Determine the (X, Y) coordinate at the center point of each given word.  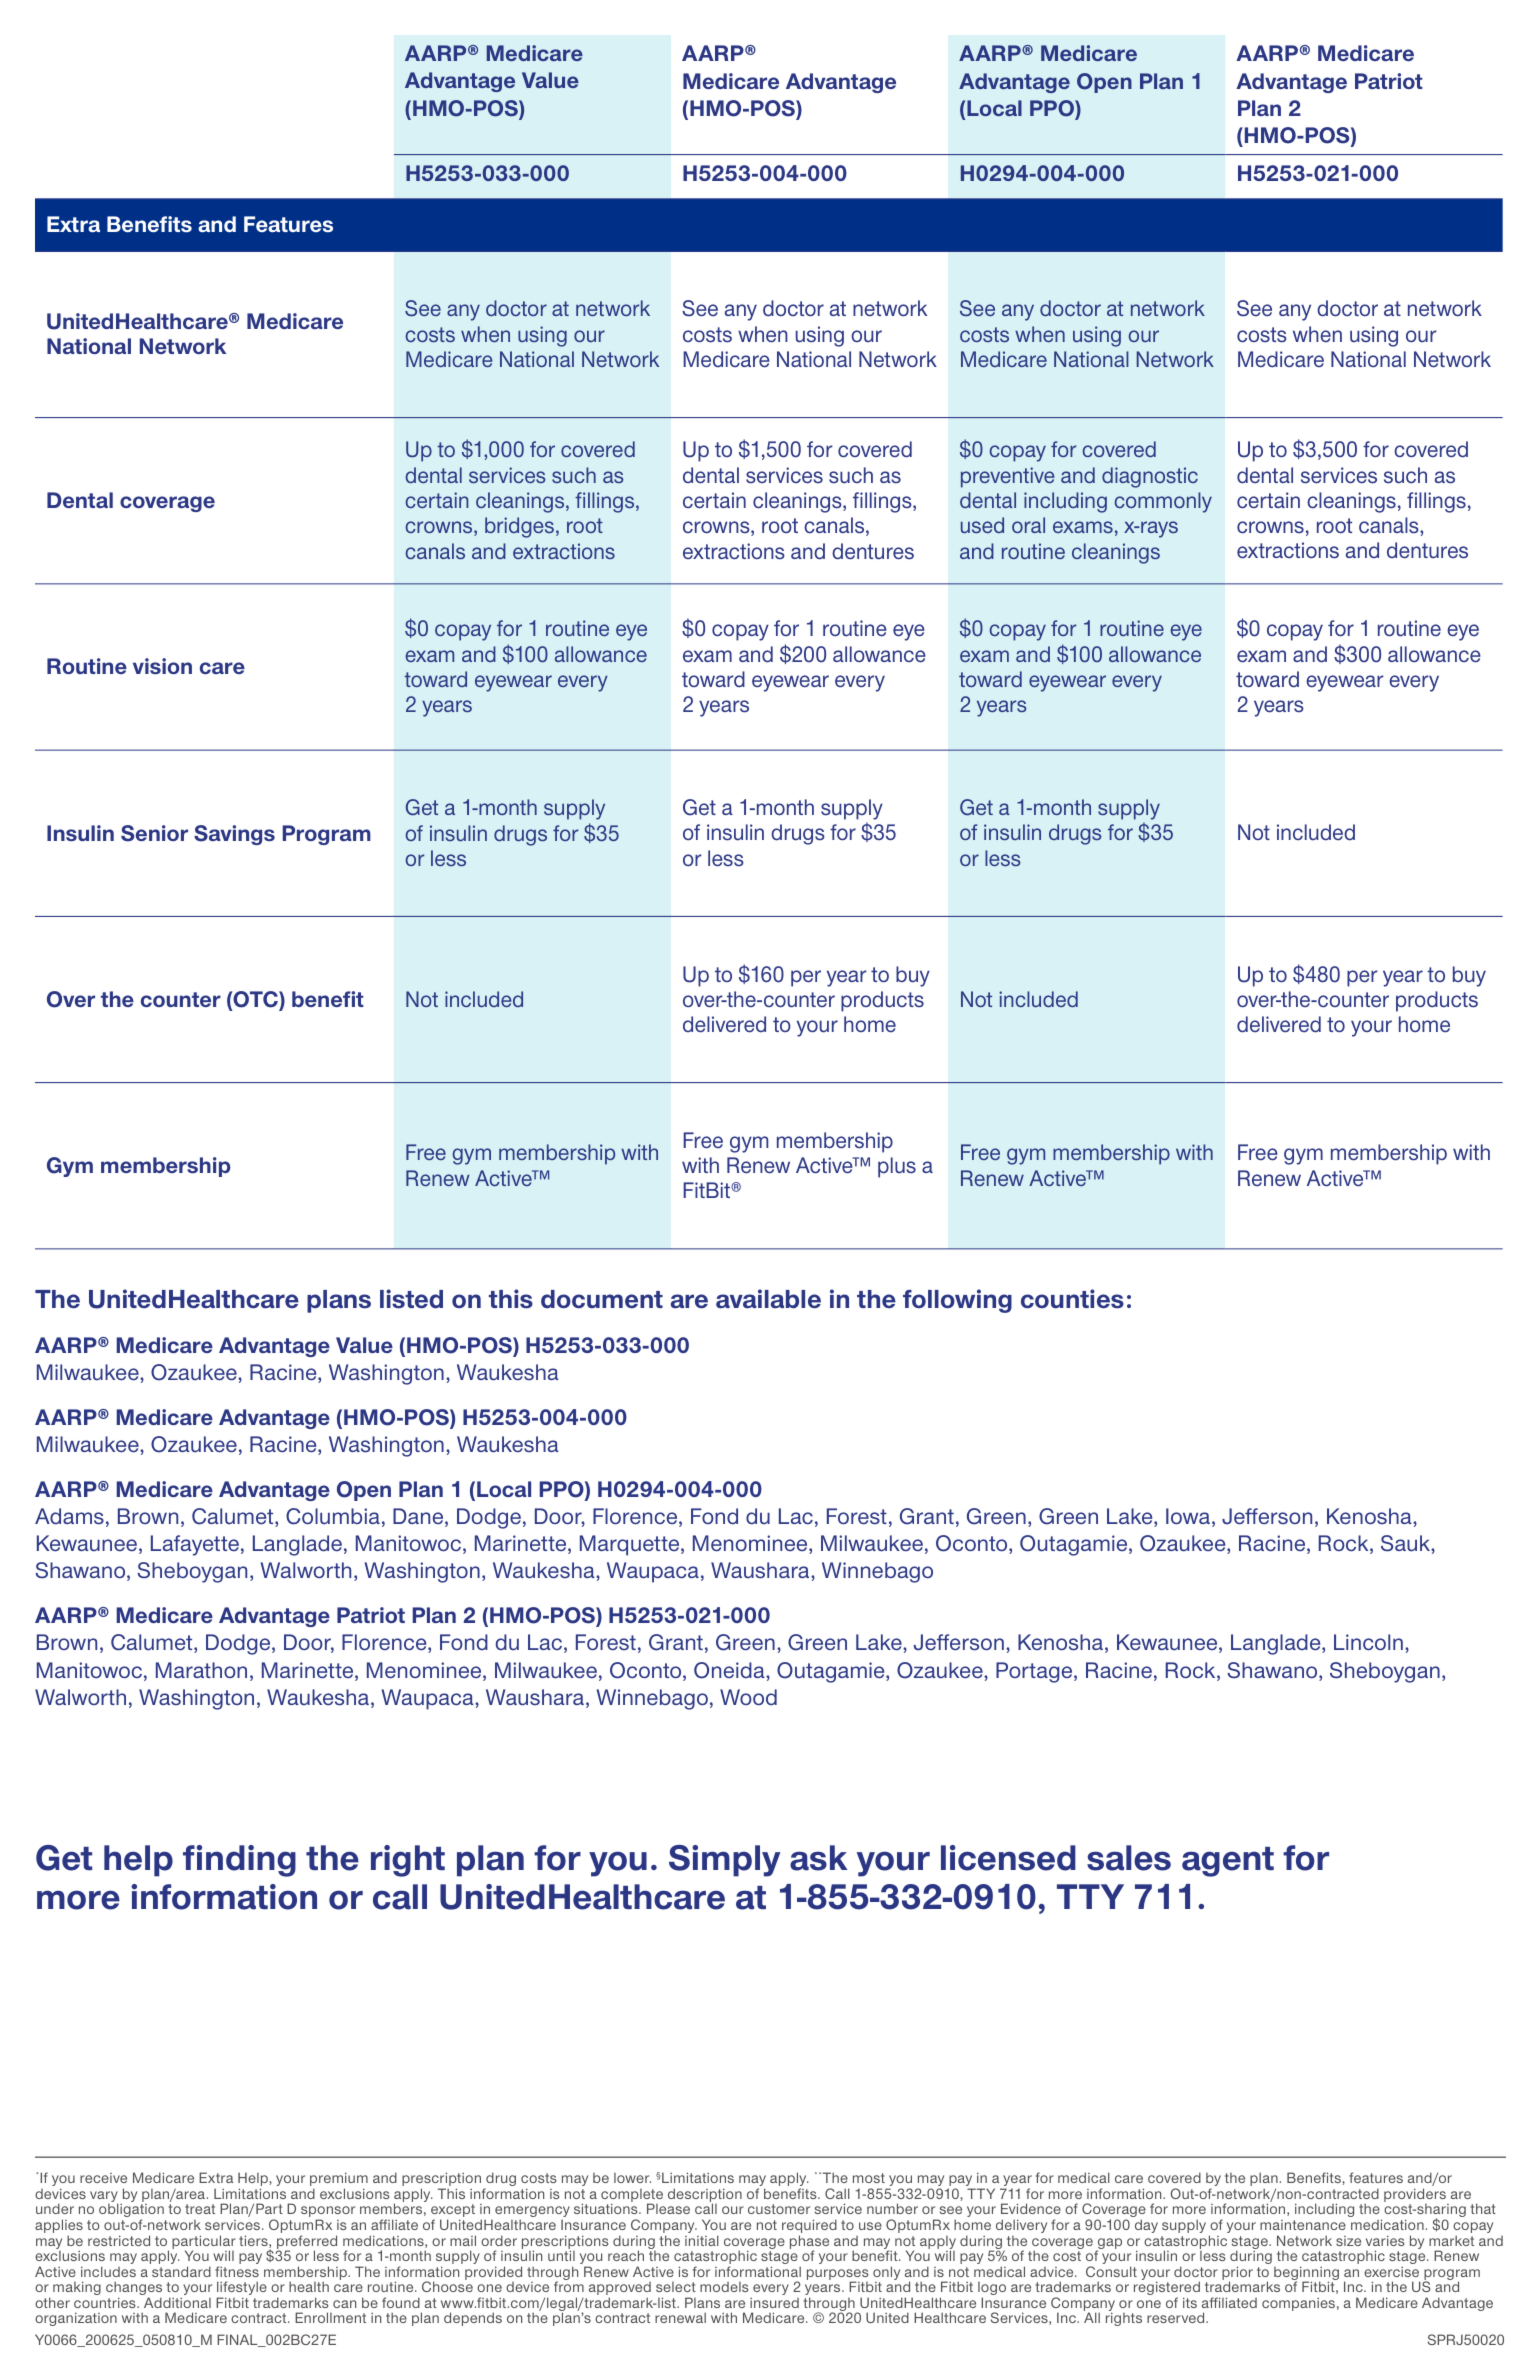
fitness (237, 2271)
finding (239, 1861)
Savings (234, 835)
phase (809, 2243)
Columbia (333, 1516)
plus (897, 1167)
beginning (1306, 2274)
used (982, 525)
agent (1228, 1862)
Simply (724, 1861)
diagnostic (1150, 477)
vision (162, 666)
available (768, 1299)
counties (1072, 1299)
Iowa (1188, 1516)
